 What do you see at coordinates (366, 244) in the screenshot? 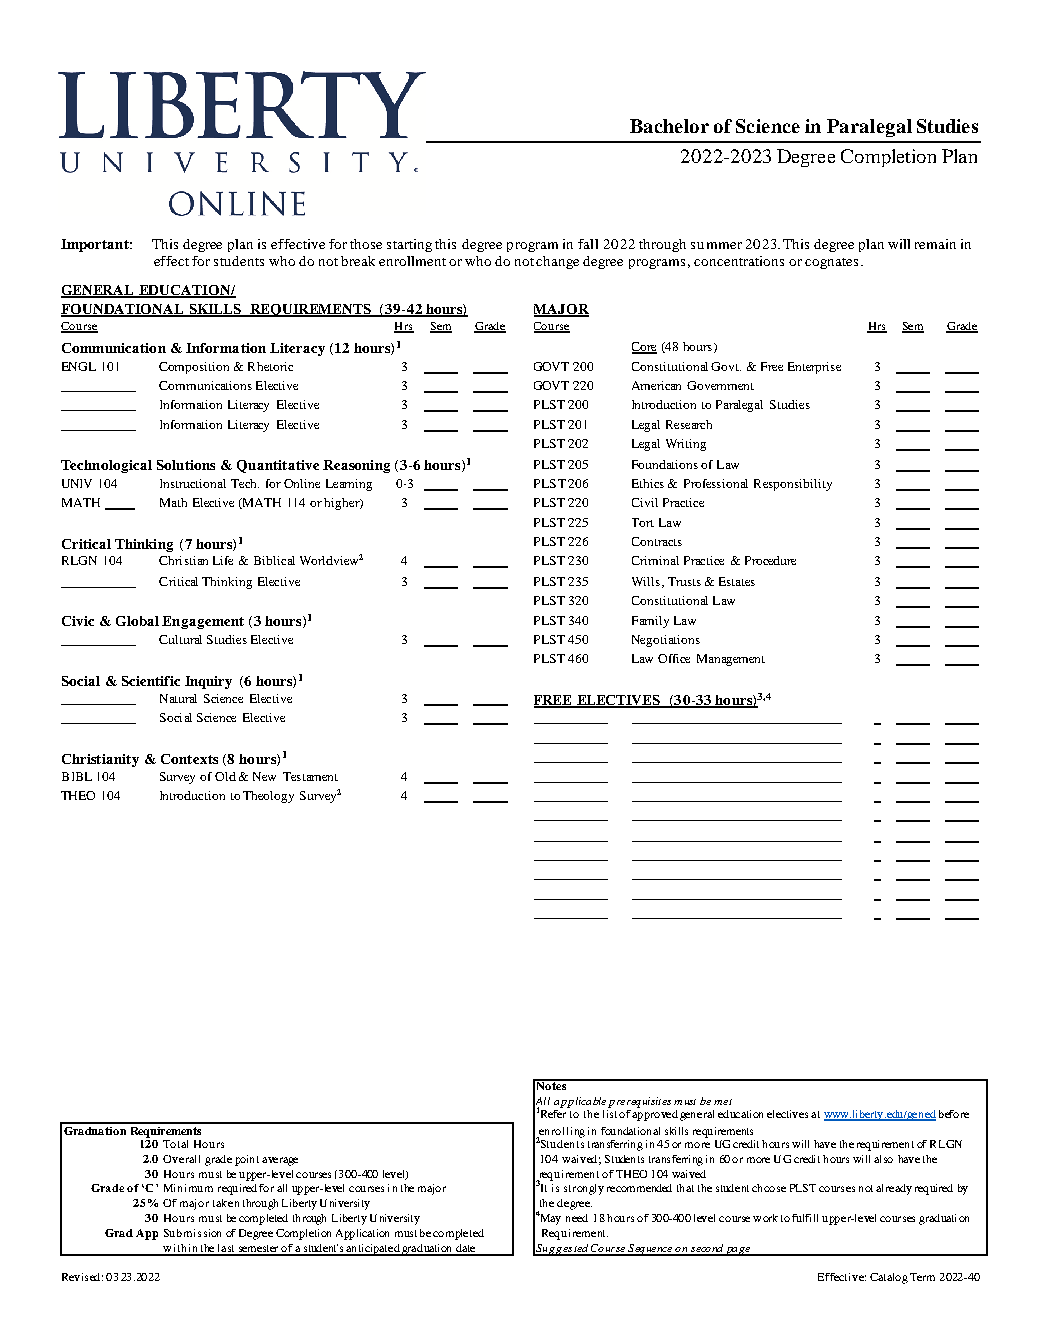
I see `those` at bounding box center [366, 244].
